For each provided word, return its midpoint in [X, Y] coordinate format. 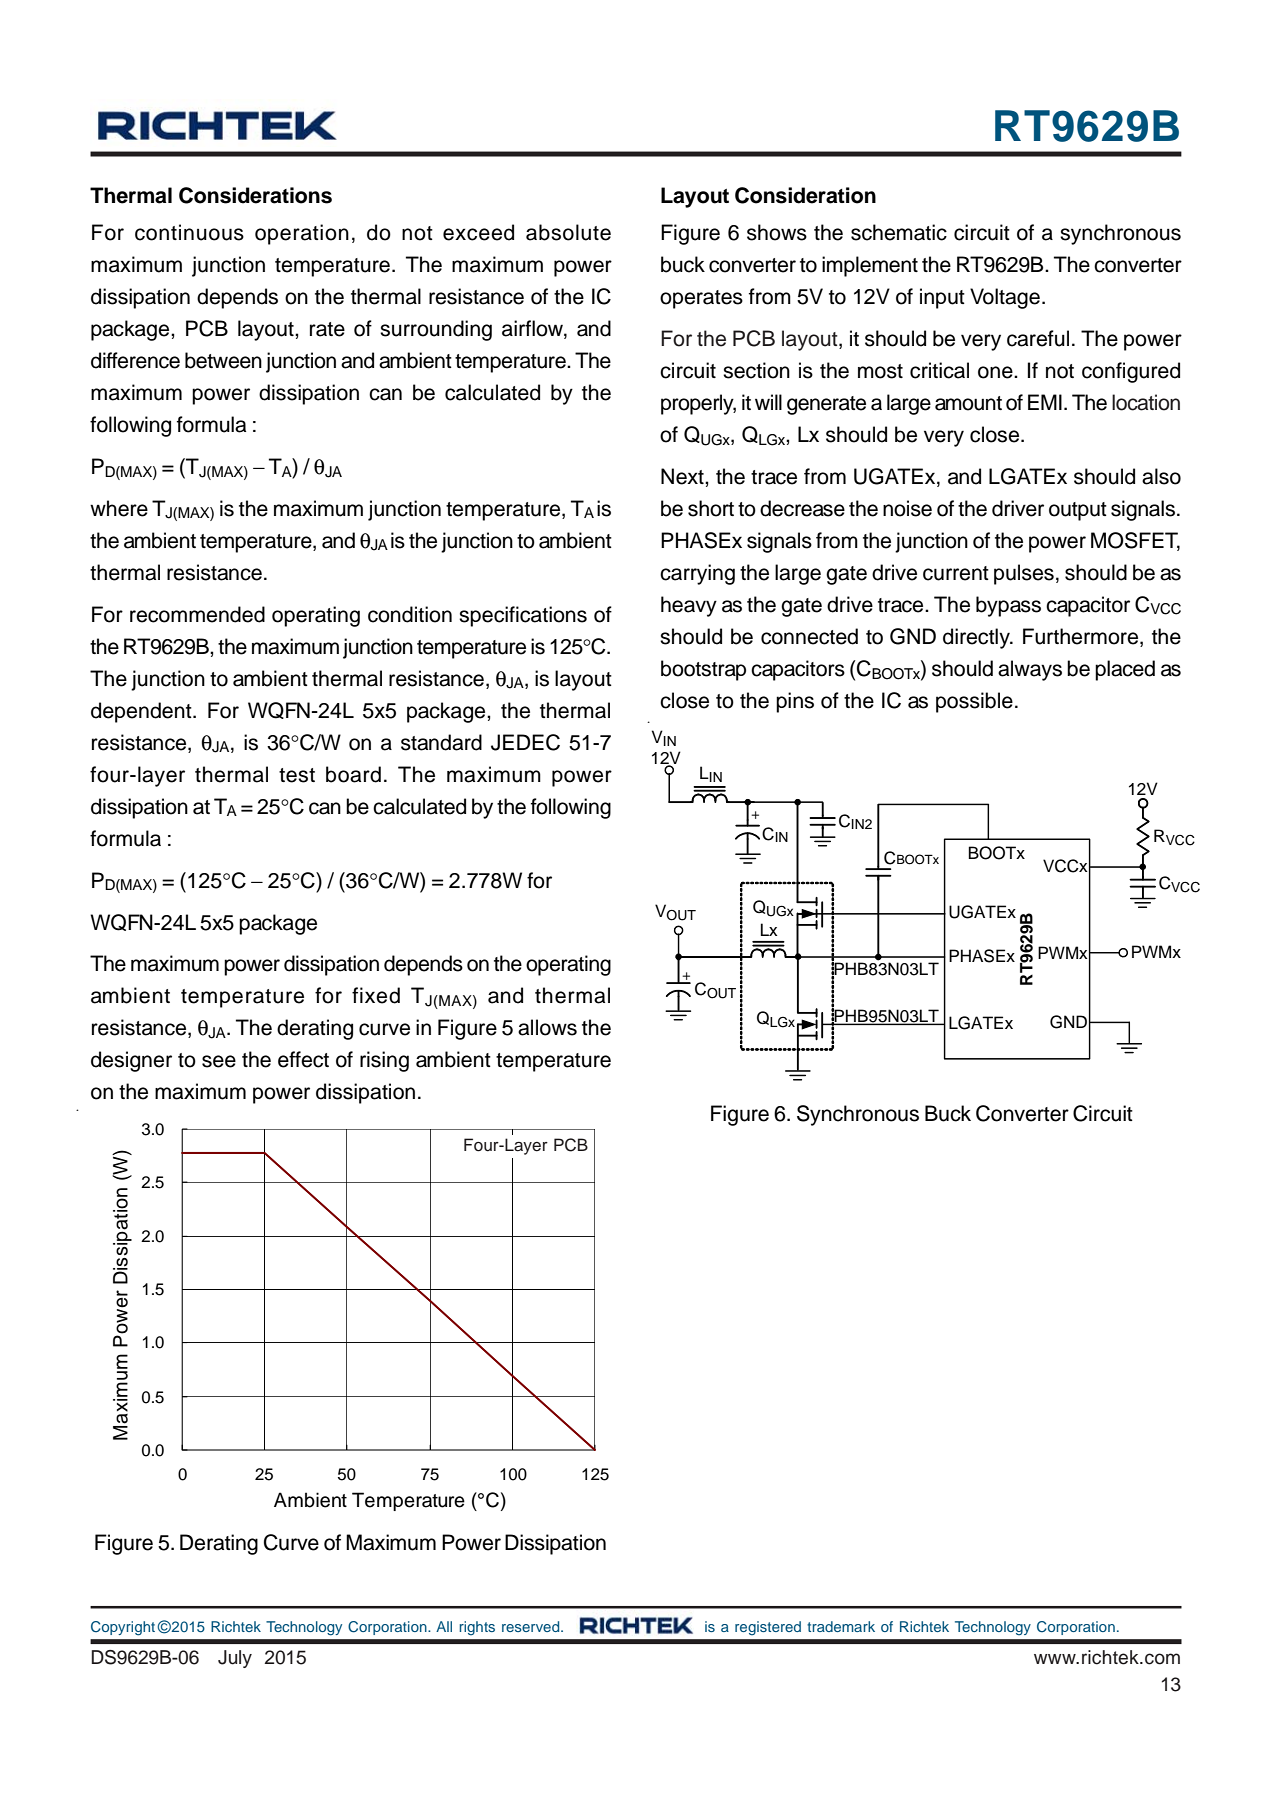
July [235, 1659]
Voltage [1005, 298]
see [219, 1061]
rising [384, 1061]
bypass [1008, 606]
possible [974, 702]
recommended [197, 614]
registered [768, 1628]
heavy [689, 606]
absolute [568, 232]
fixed [376, 995]
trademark [841, 1626]
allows [547, 1027]
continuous [189, 232]
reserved [532, 1626]
